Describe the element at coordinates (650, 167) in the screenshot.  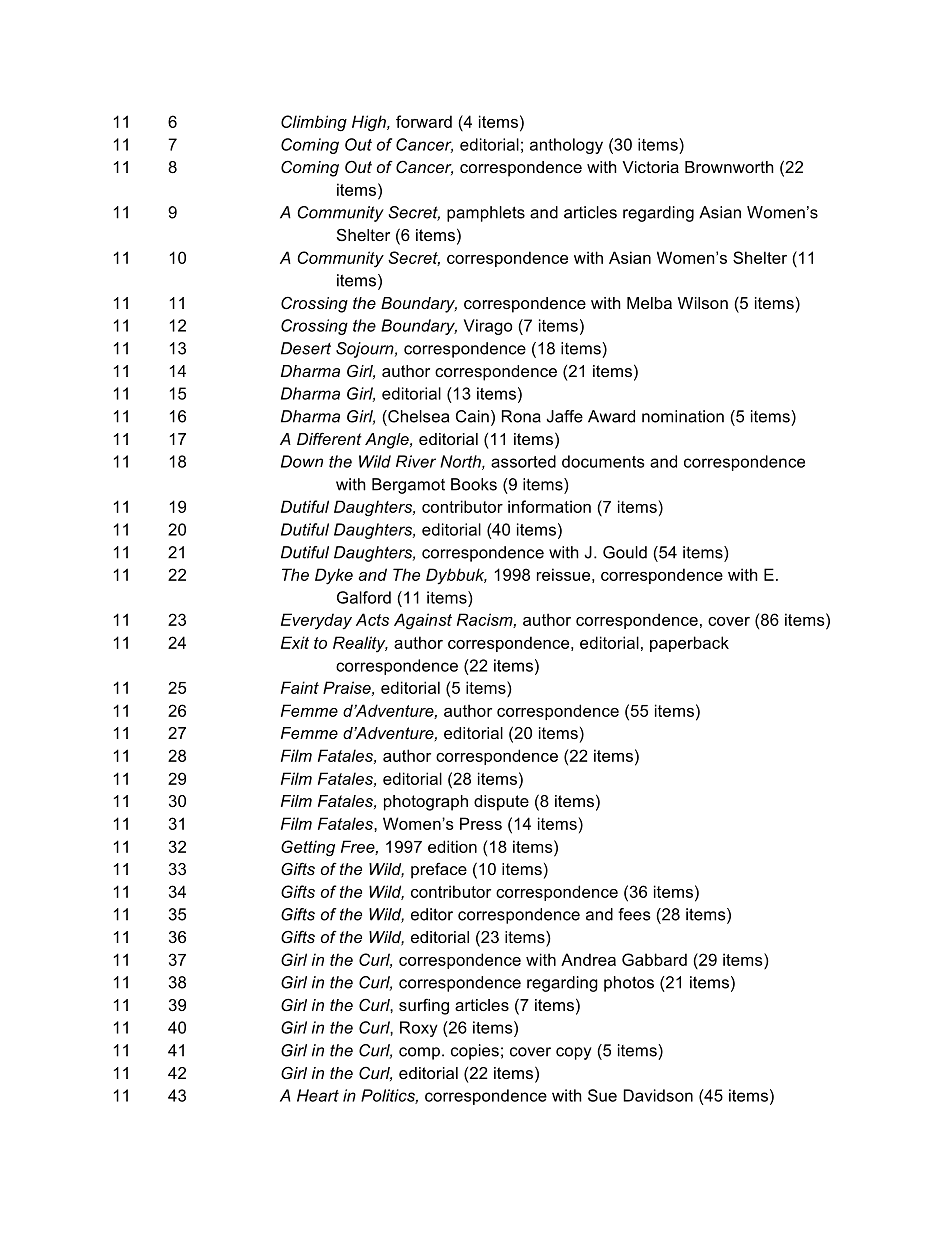
I see `Victoria` at that location.
